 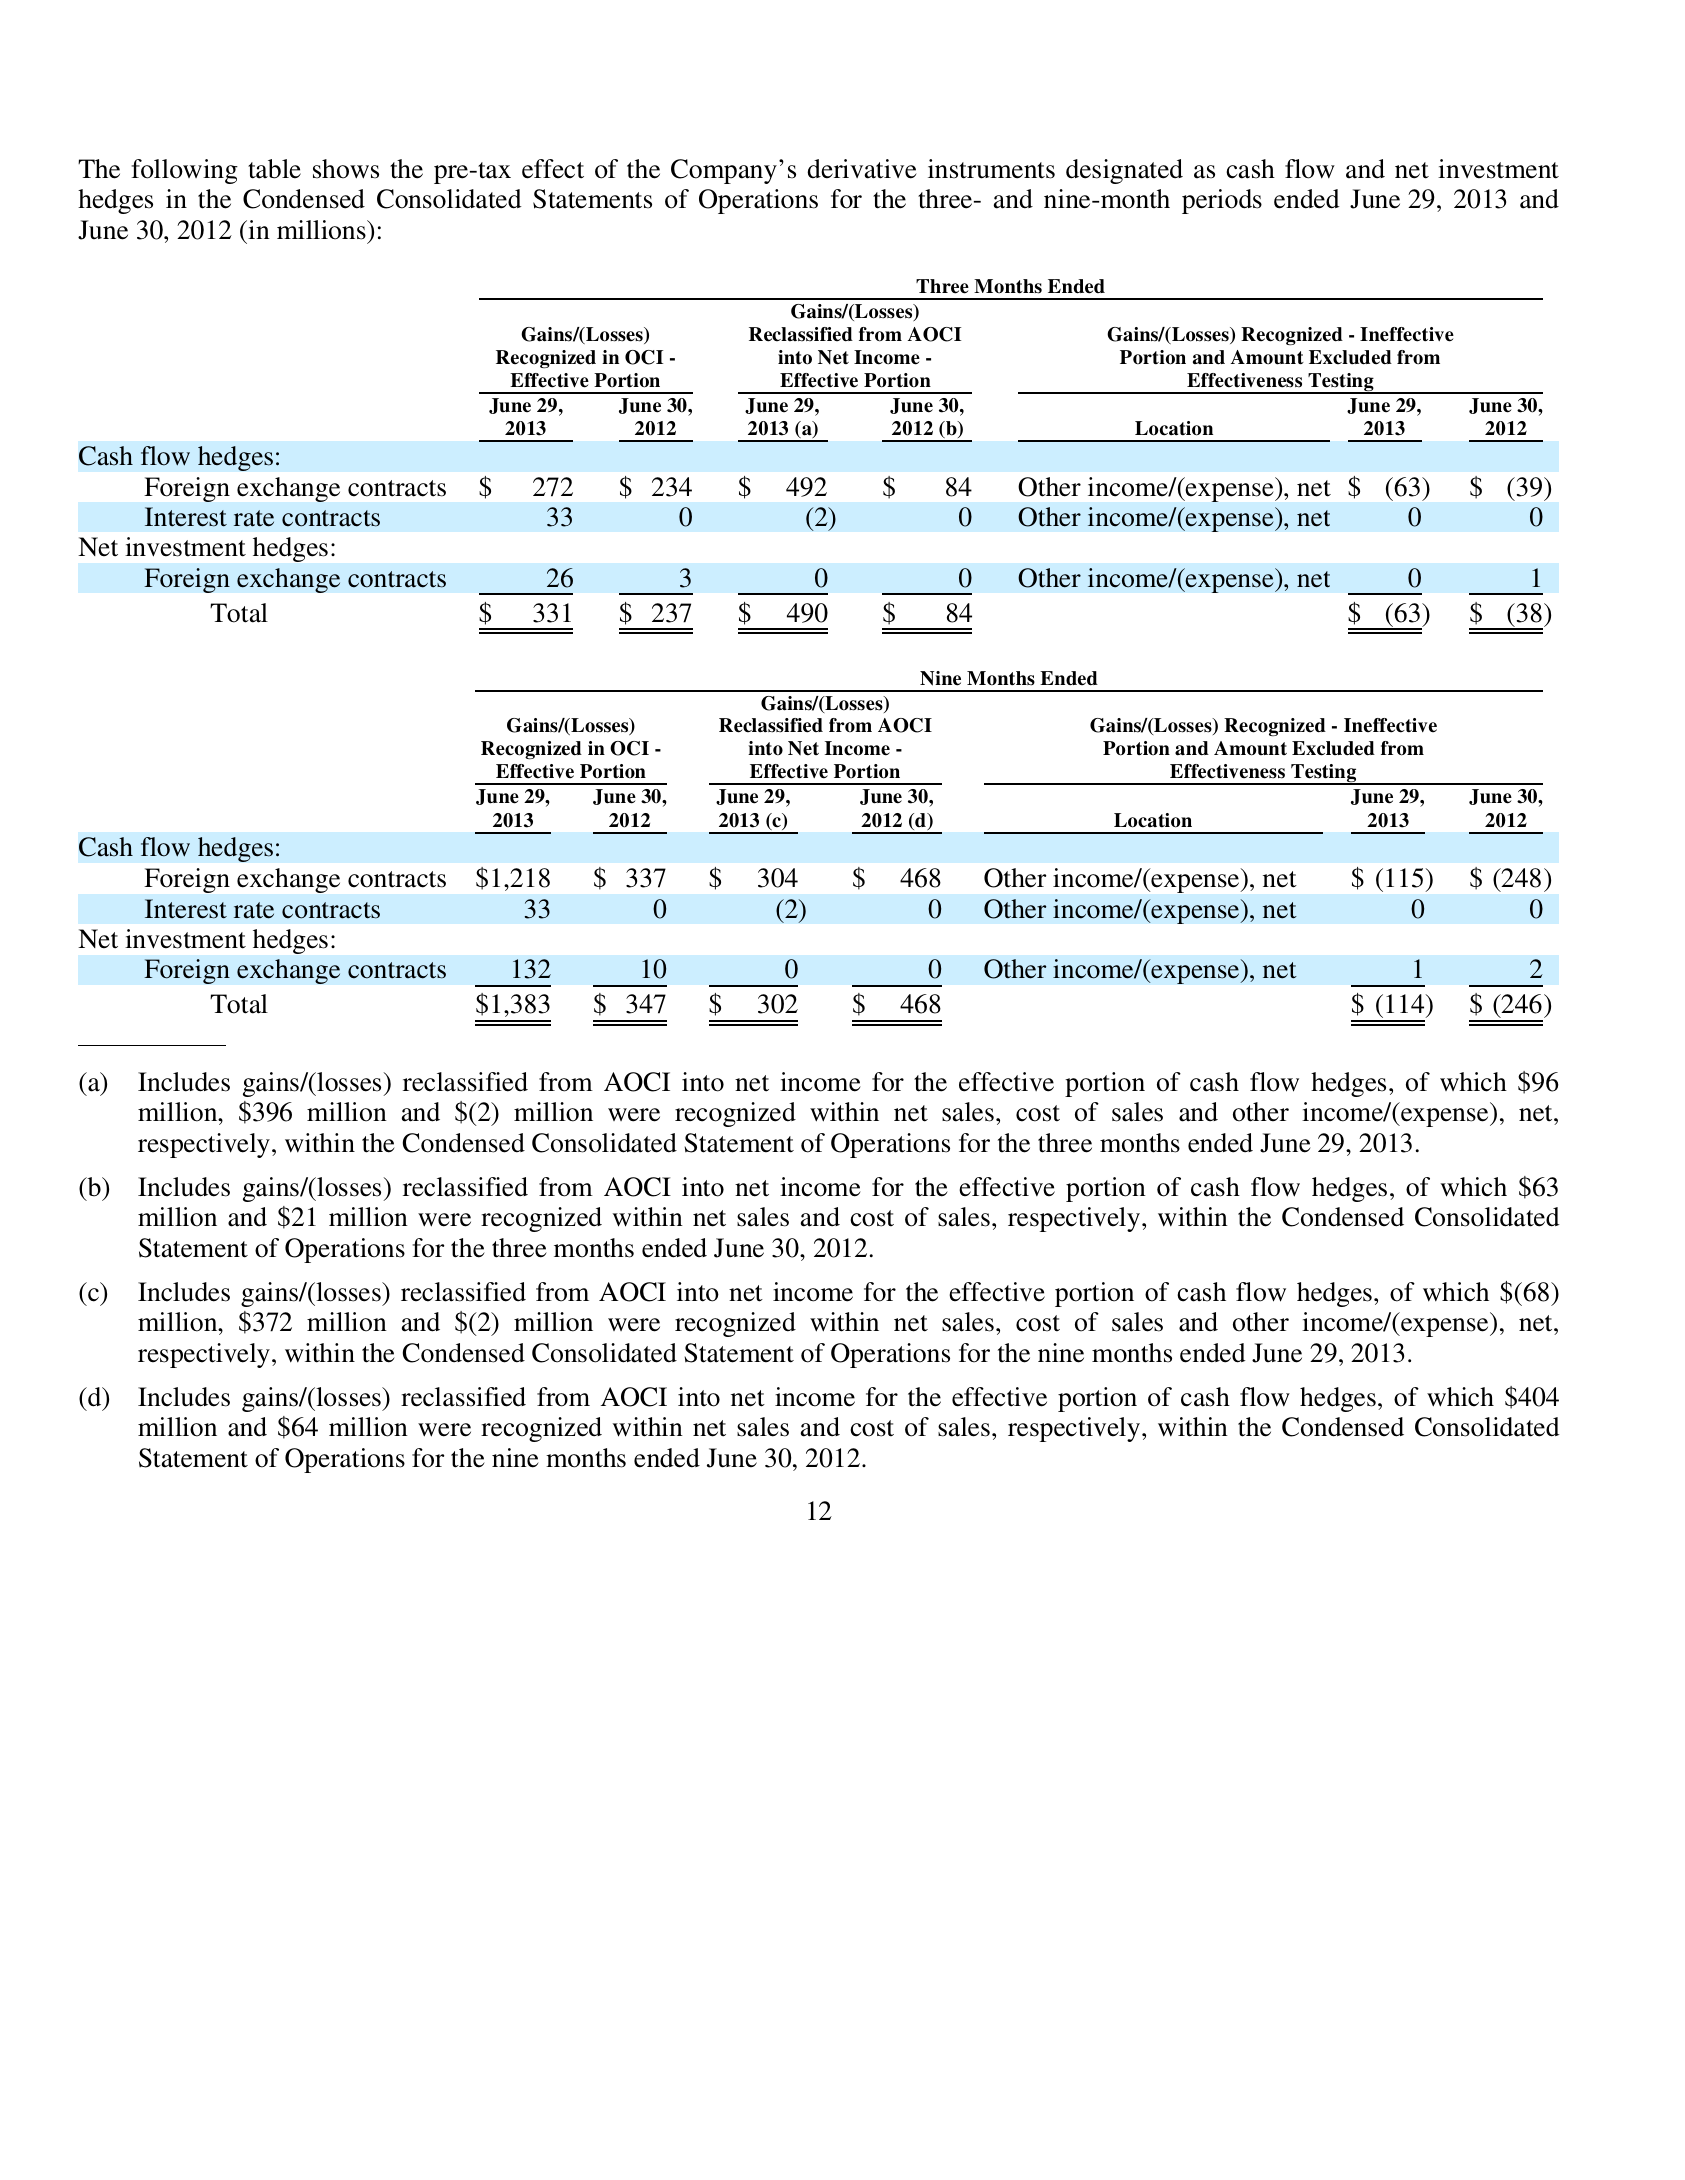 What do you see at coordinates (991, 169) in the screenshot?
I see `instruments` at bounding box center [991, 169].
